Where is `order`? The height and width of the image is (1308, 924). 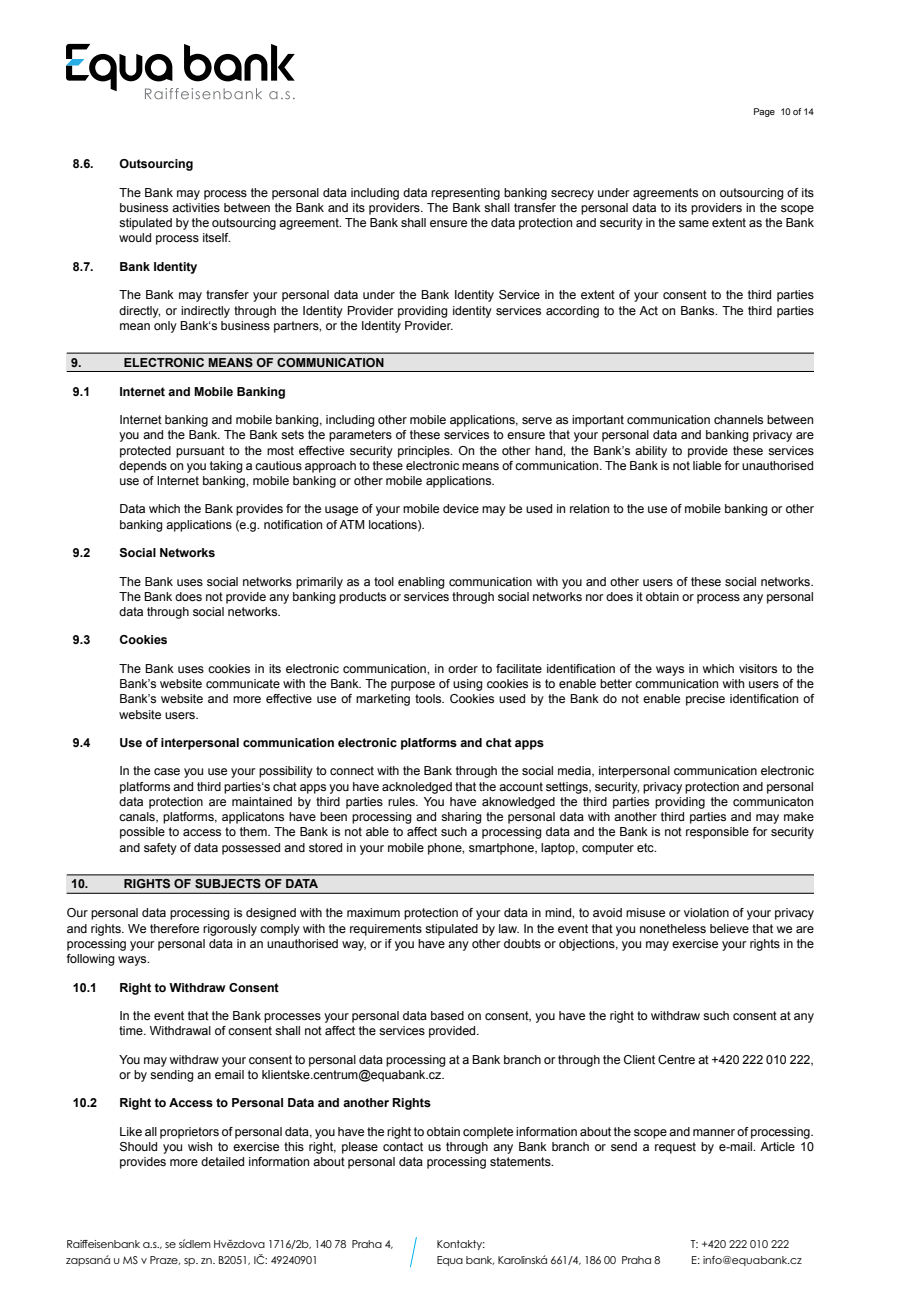
order is located at coordinates (463, 668).
